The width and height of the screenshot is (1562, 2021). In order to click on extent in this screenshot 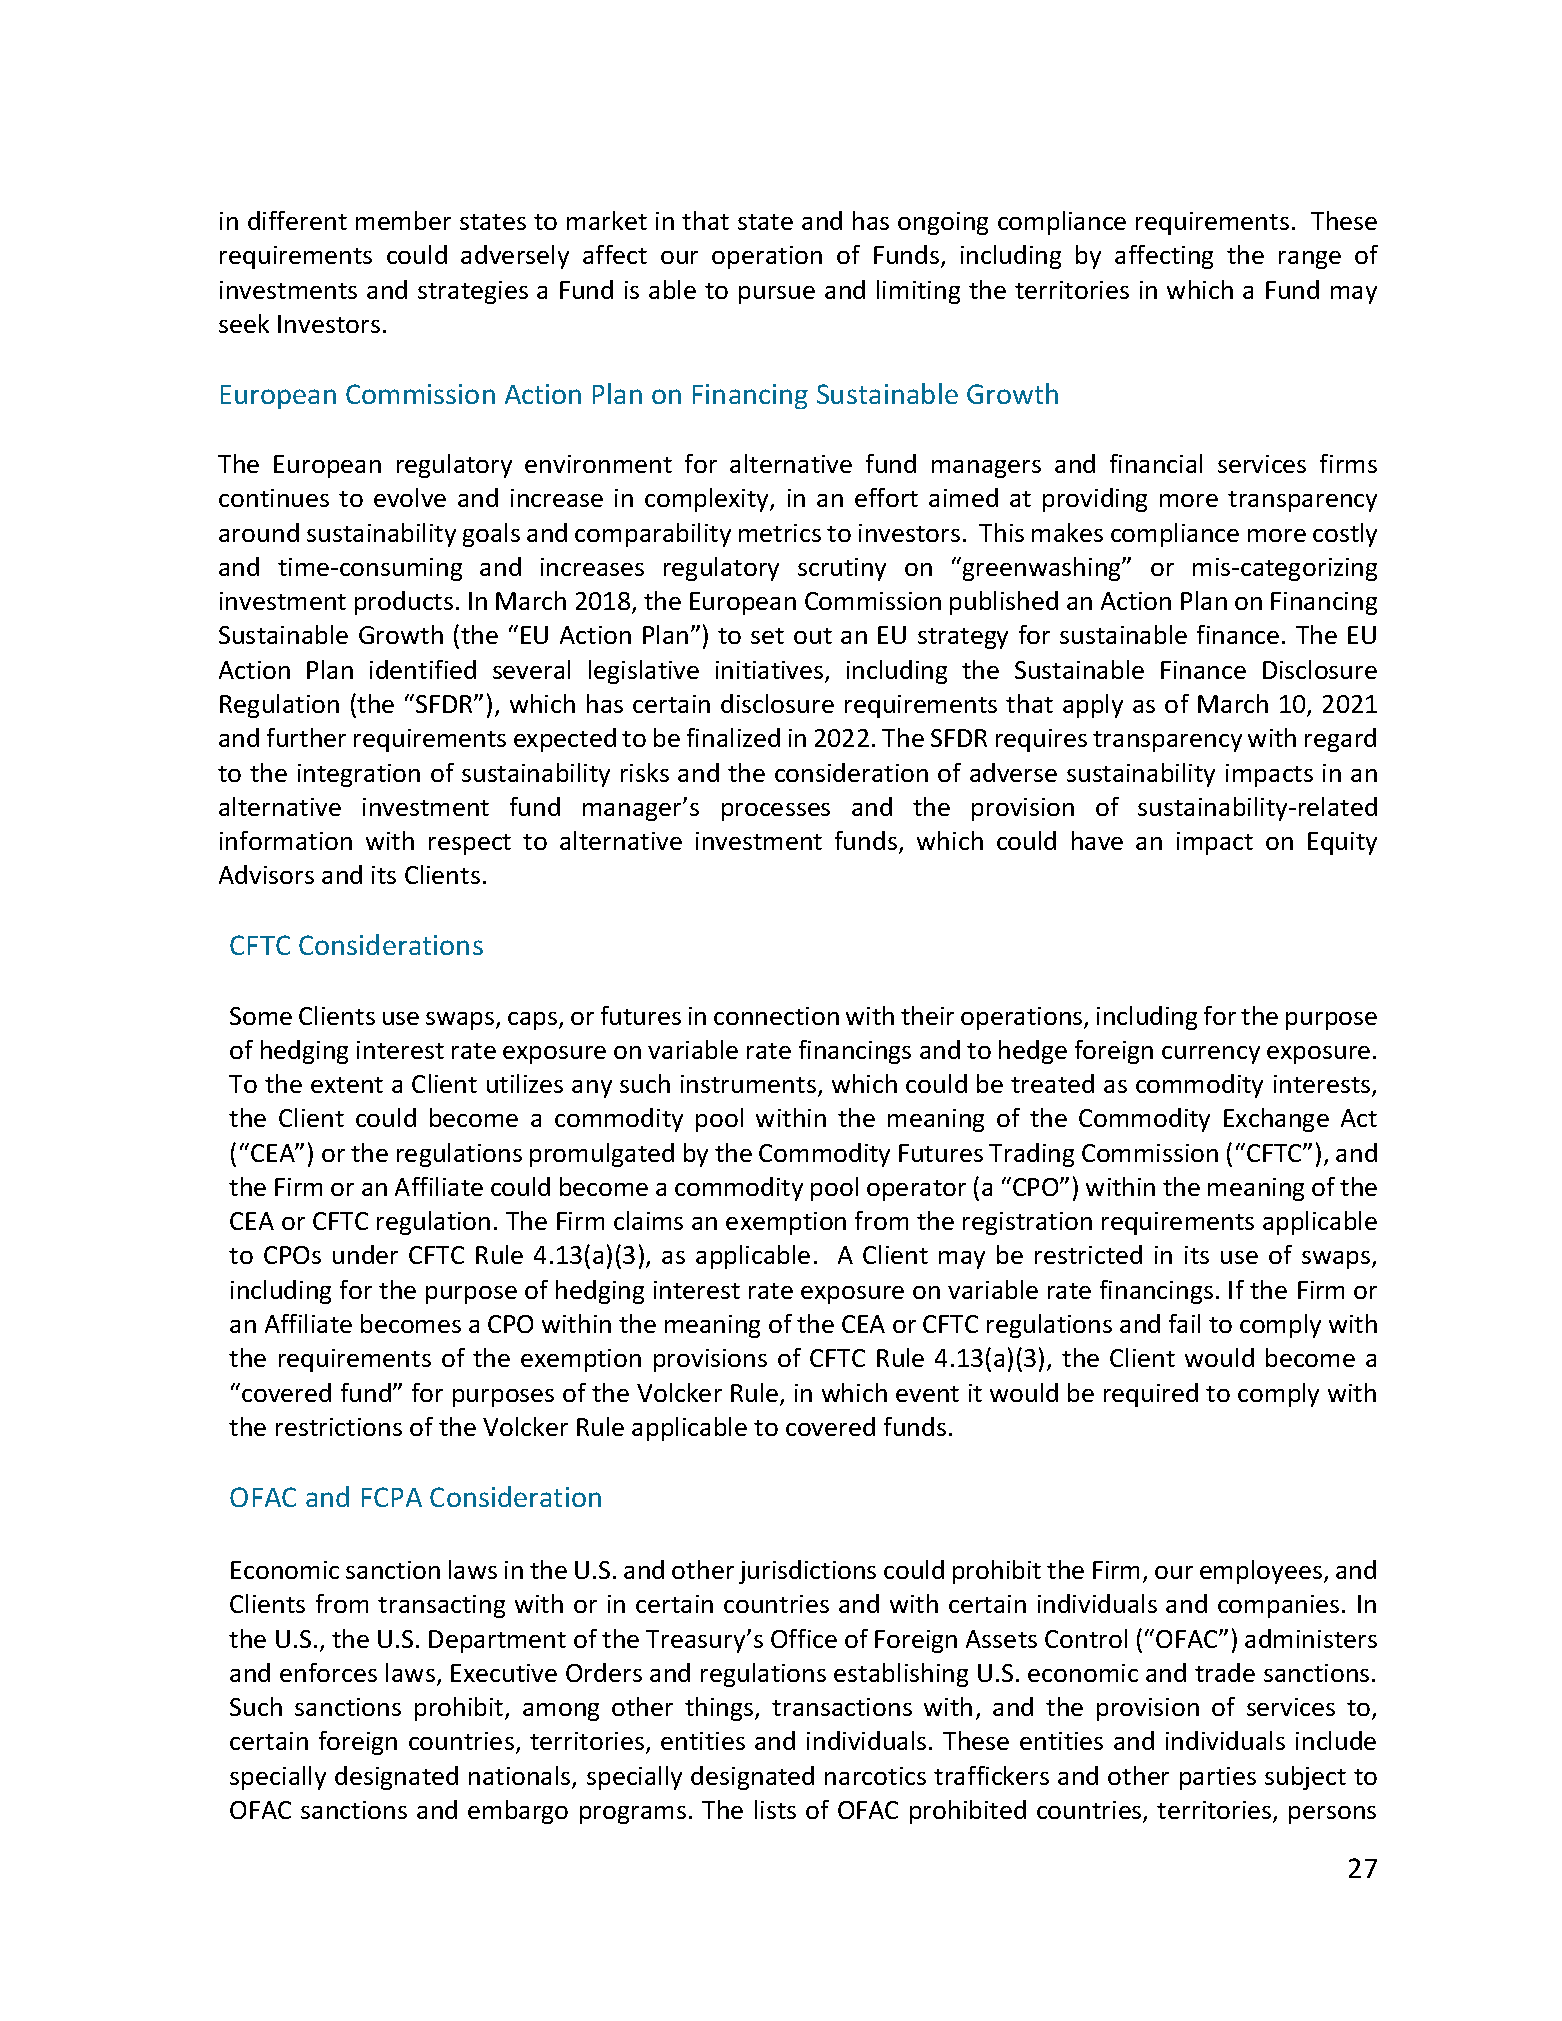, I will do `click(347, 1085)`.
